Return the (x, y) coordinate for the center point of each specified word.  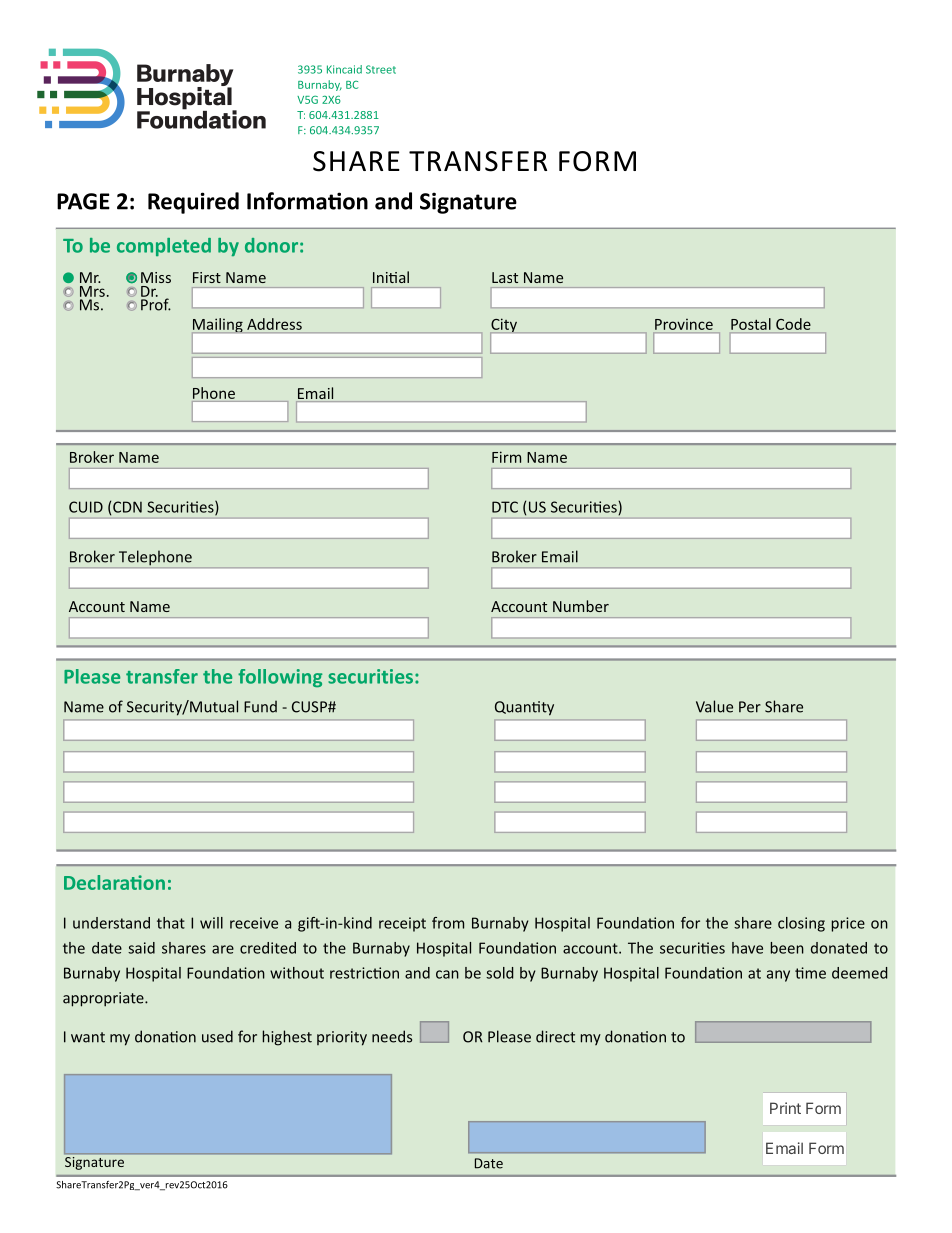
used (217, 1036)
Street (381, 69)
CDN (127, 507)
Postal (751, 324)
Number (581, 606)
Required (193, 203)
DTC (505, 507)
